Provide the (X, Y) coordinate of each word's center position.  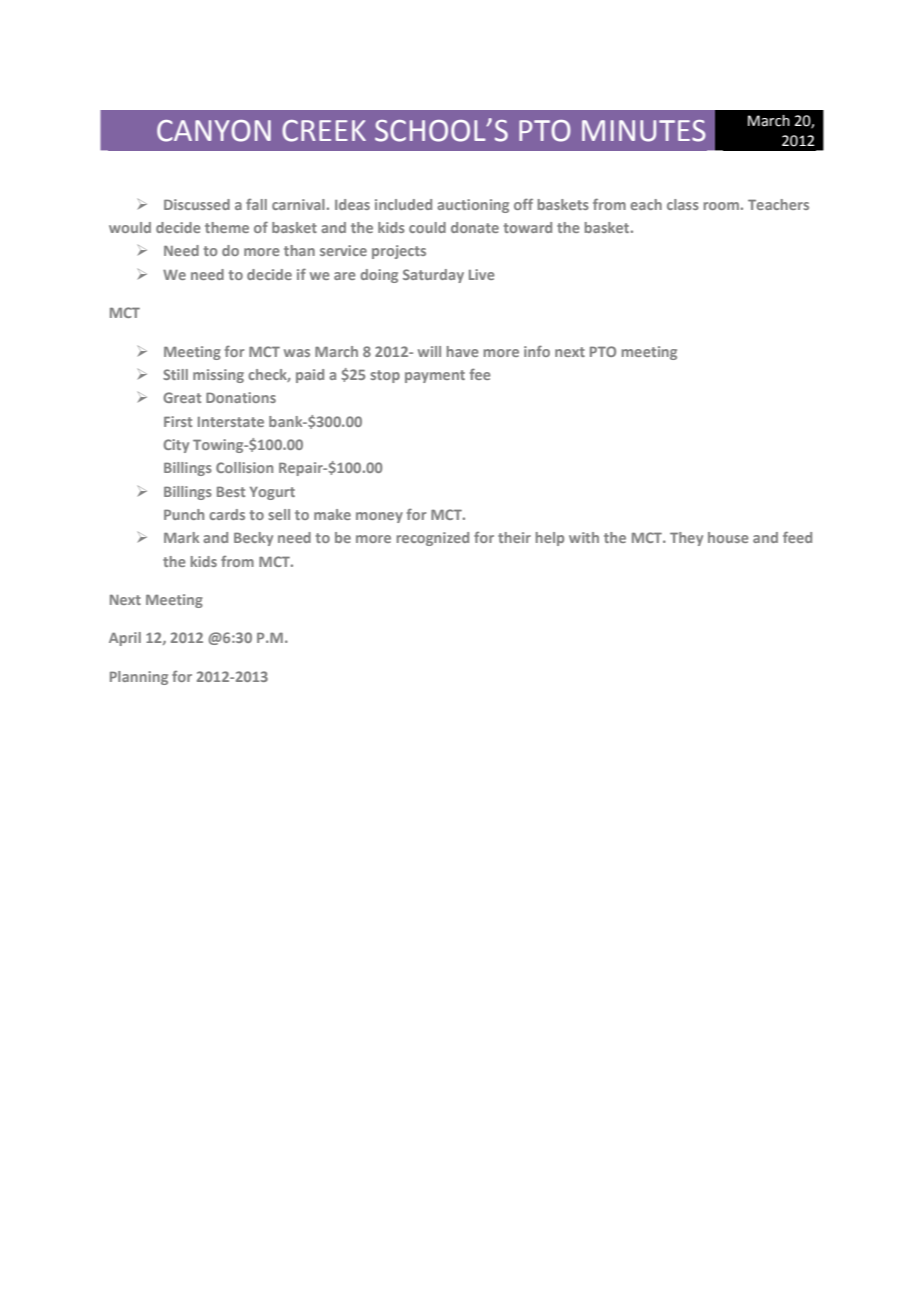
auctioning (473, 206)
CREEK (324, 131)
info (537, 351)
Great (182, 397)
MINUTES (644, 131)
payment (435, 376)
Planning (139, 678)
